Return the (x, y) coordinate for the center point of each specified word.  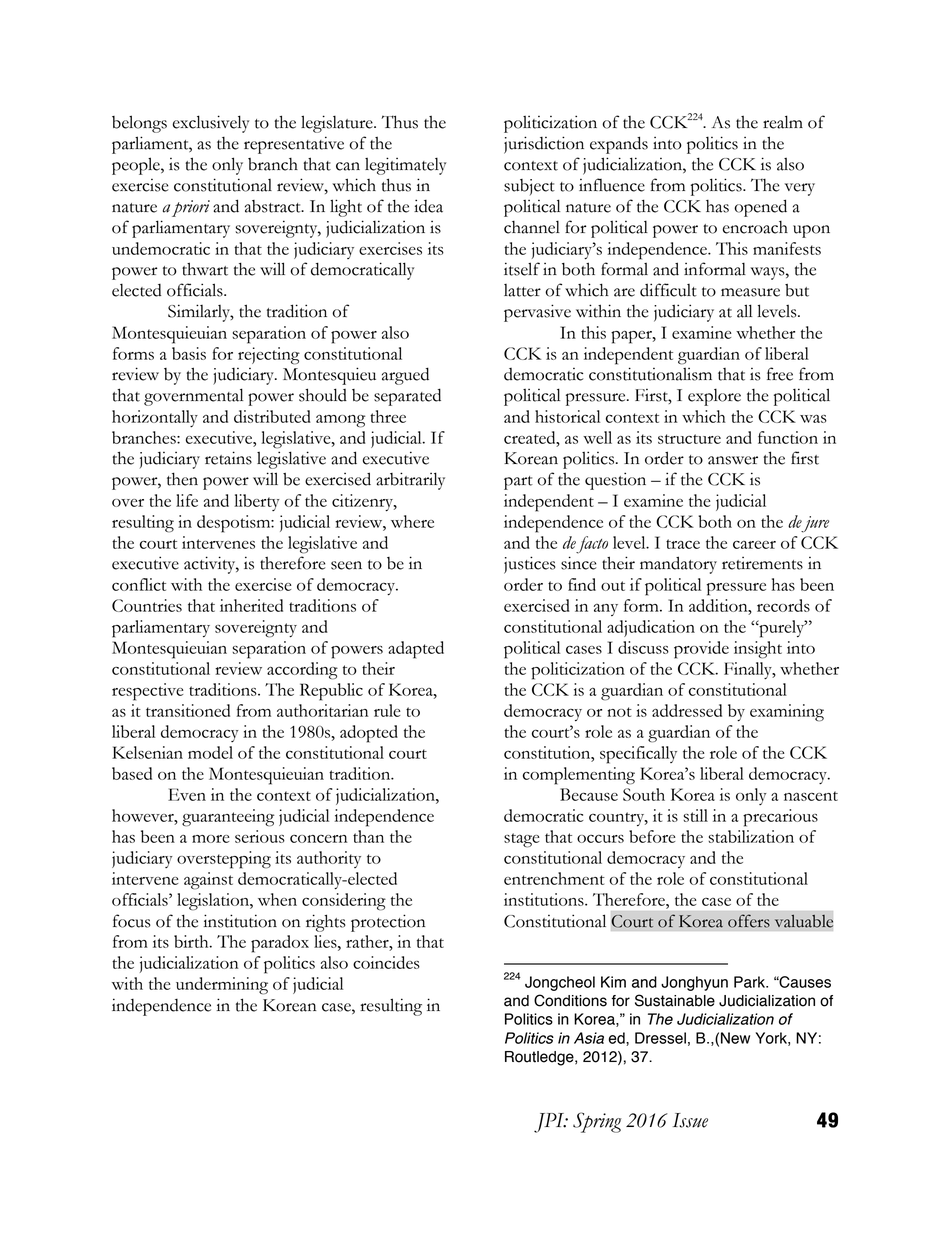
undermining (222, 986)
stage (522, 840)
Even (187, 794)
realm (783, 122)
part (518, 483)
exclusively (210, 124)
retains (228, 458)
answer (733, 460)
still (695, 815)
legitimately (405, 166)
